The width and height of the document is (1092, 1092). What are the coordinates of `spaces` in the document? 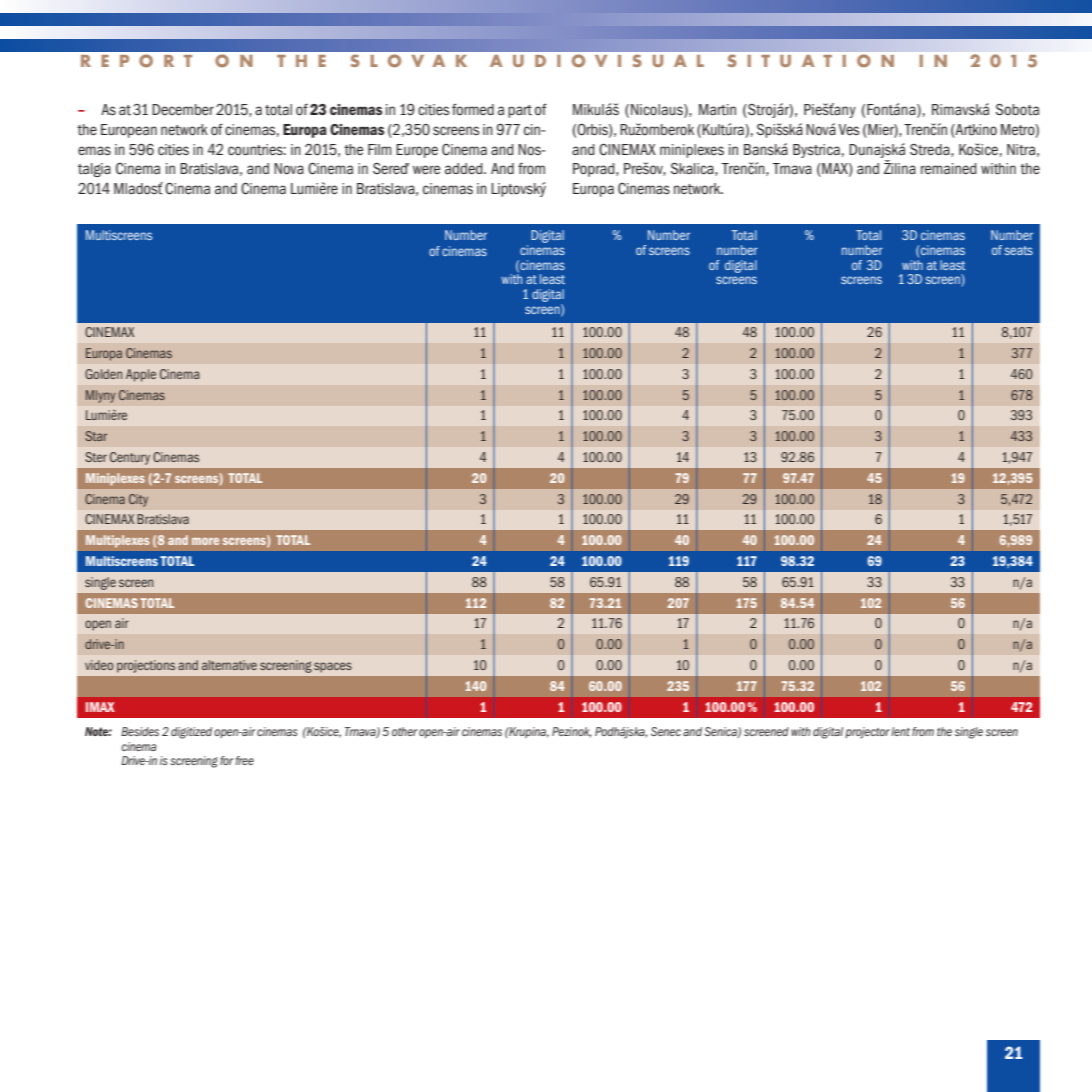 It's located at (333, 667).
